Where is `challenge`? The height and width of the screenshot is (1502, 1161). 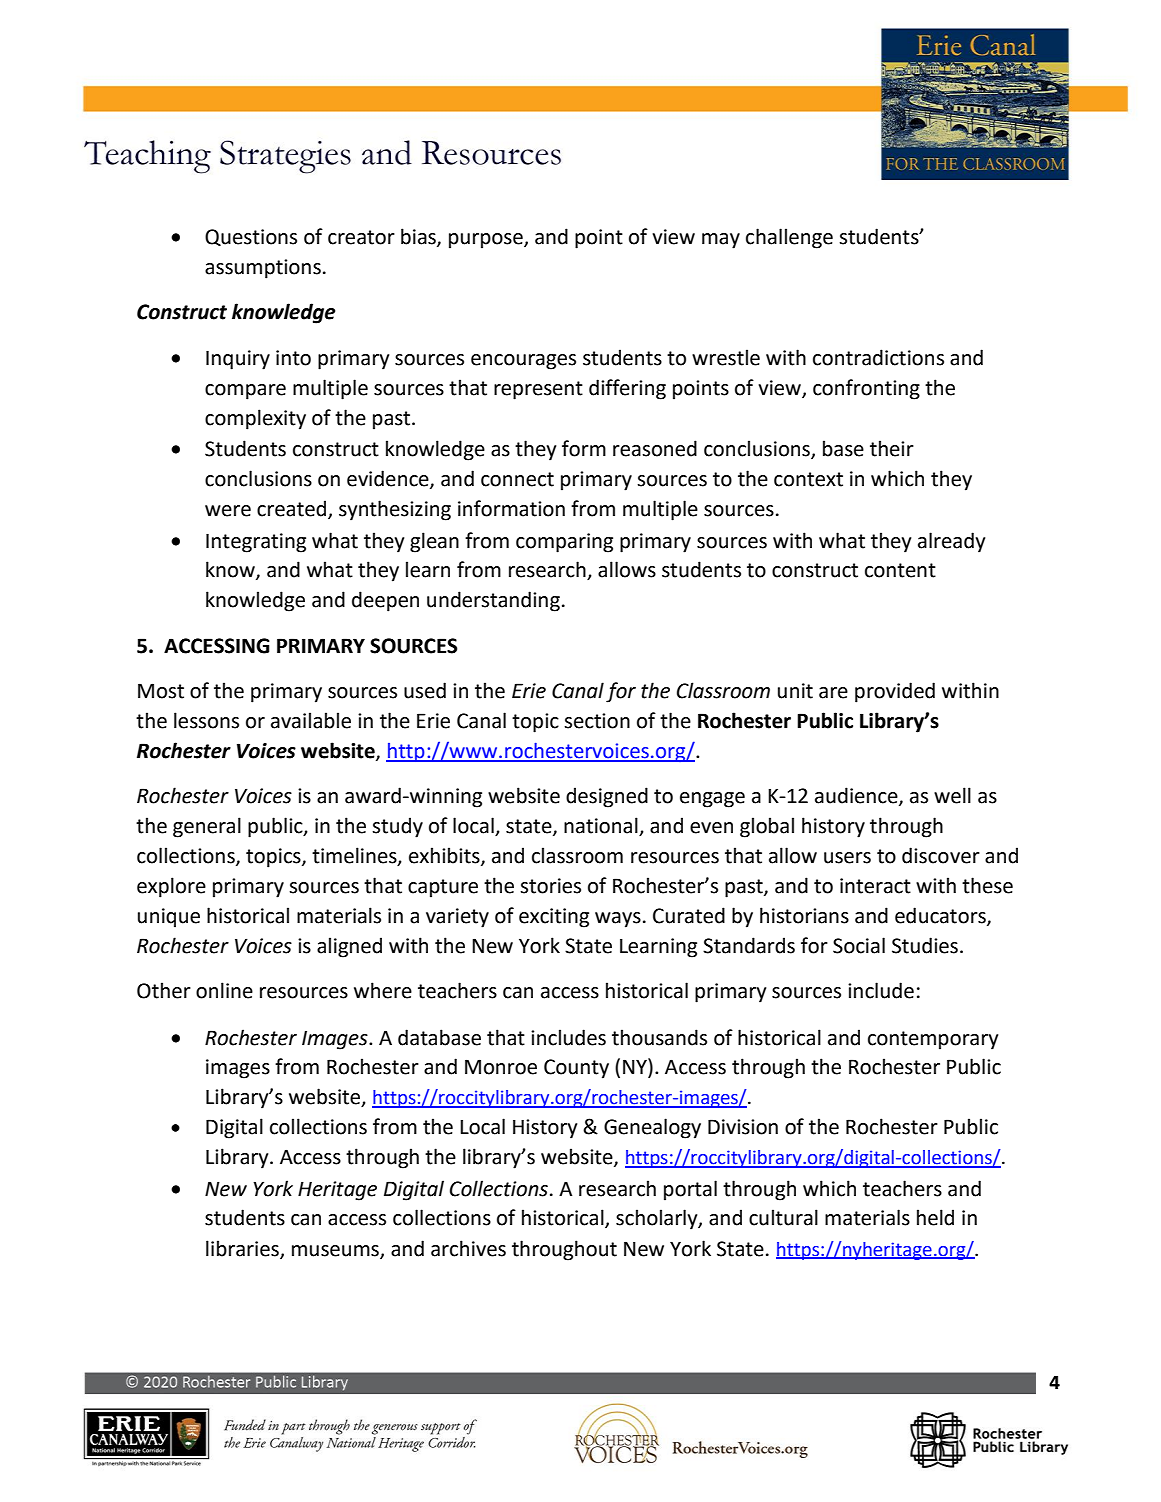 challenge is located at coordinates (789, 238).
